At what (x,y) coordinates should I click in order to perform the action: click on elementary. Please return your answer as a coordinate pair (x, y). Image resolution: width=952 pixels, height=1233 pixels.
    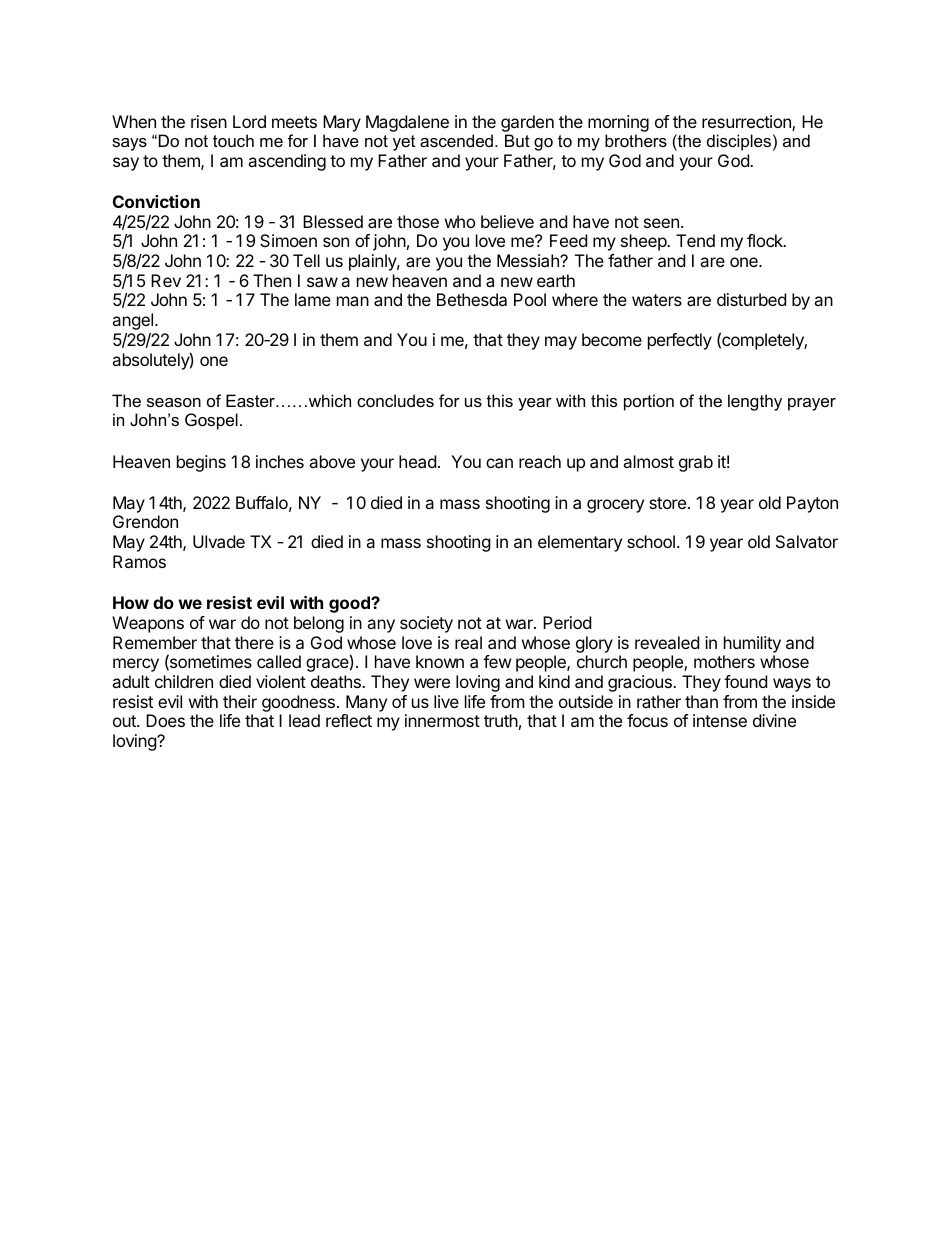
    Looking at the image, I should click on (580, 543).
